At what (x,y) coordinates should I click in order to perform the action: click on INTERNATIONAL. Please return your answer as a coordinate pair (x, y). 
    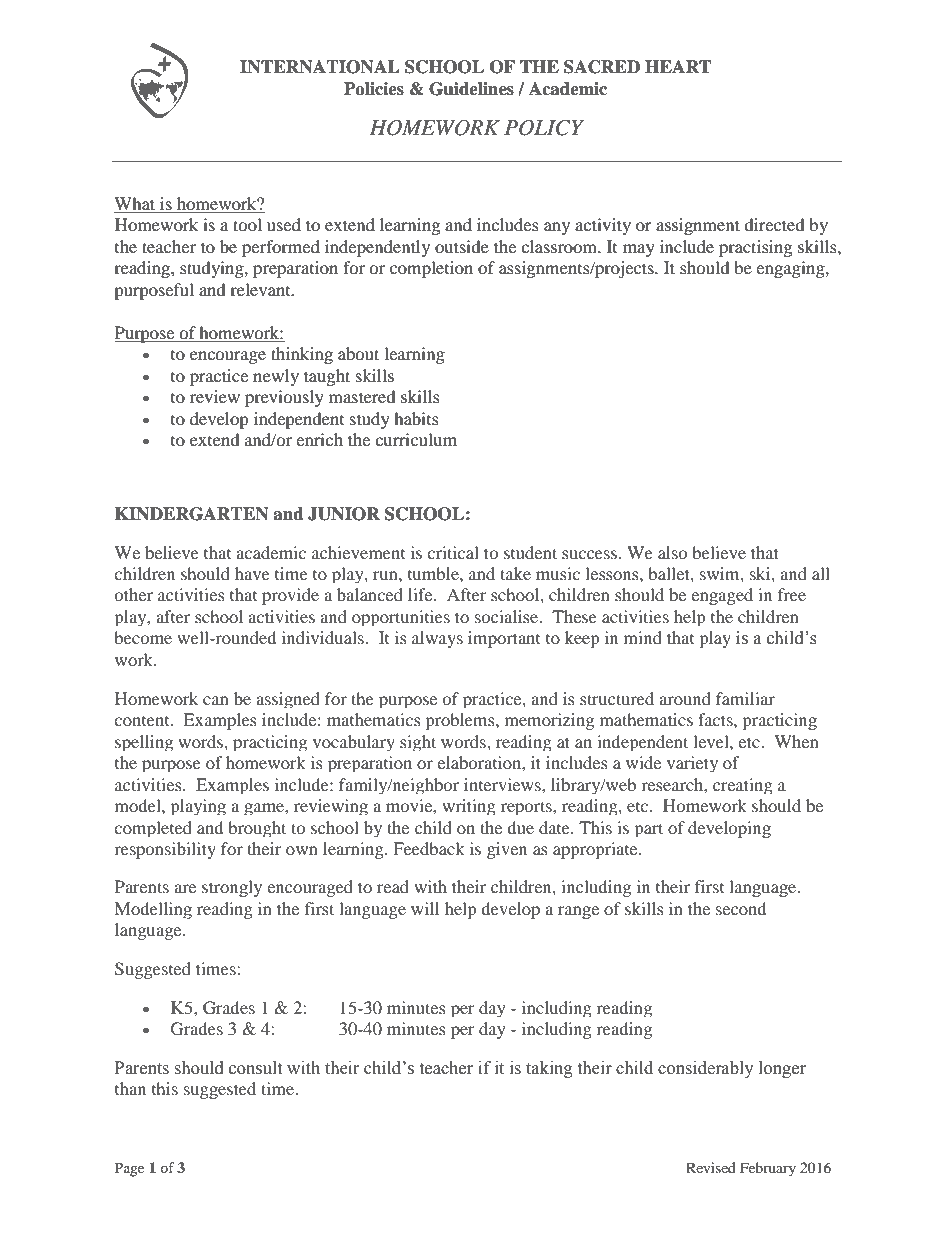
    Looking at the image, I should click on (320, 67).
